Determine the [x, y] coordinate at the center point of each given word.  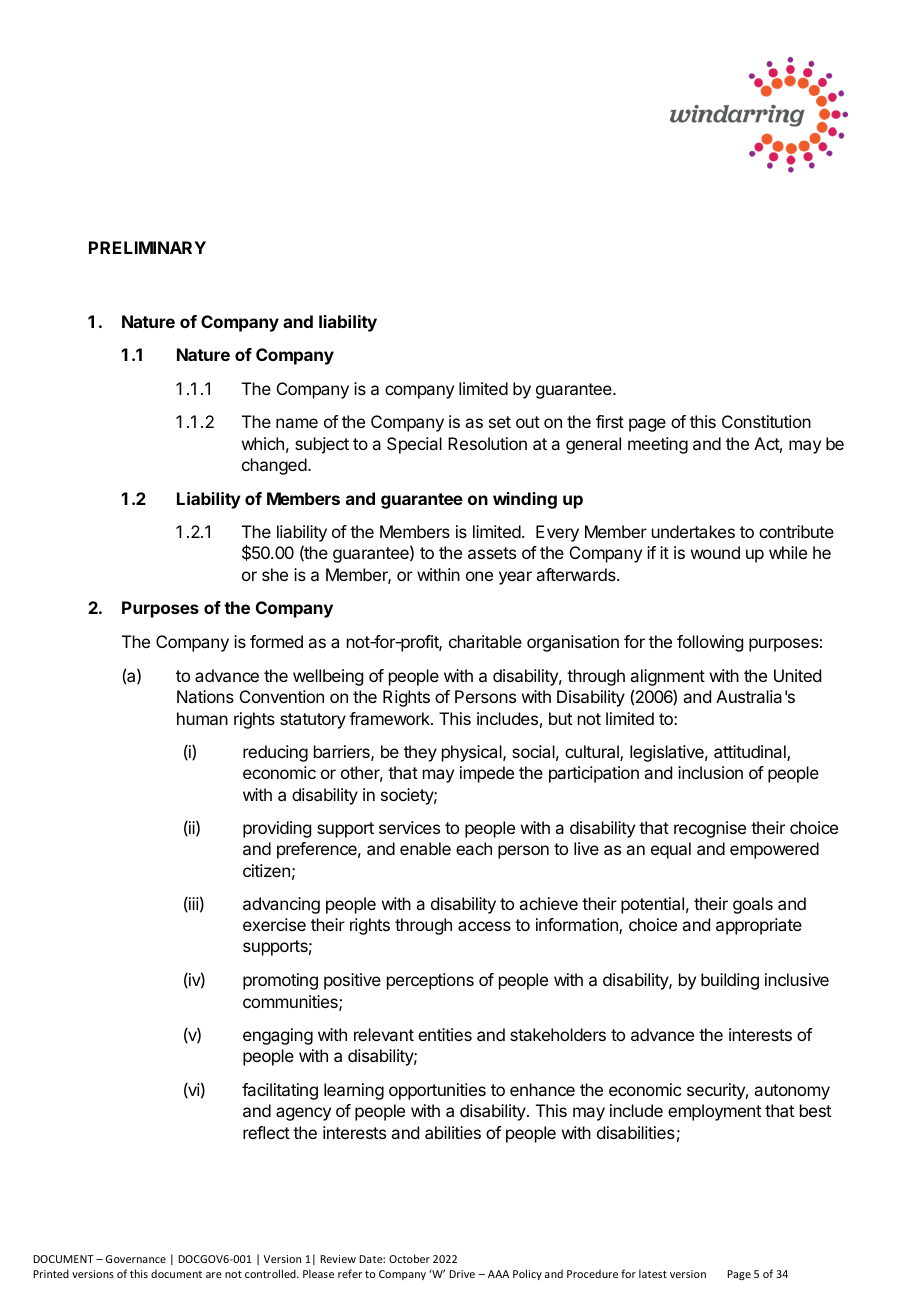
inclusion [710, 772]
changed [274, 466]
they [420, 753]
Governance [136, 1259]
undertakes [693, 531]
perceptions [430, 981]
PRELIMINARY [147, 247]
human [202, 718]
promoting [280, 981]
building [730, 981]
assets [492, 553]
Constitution [766, 421]
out [528, 422]
